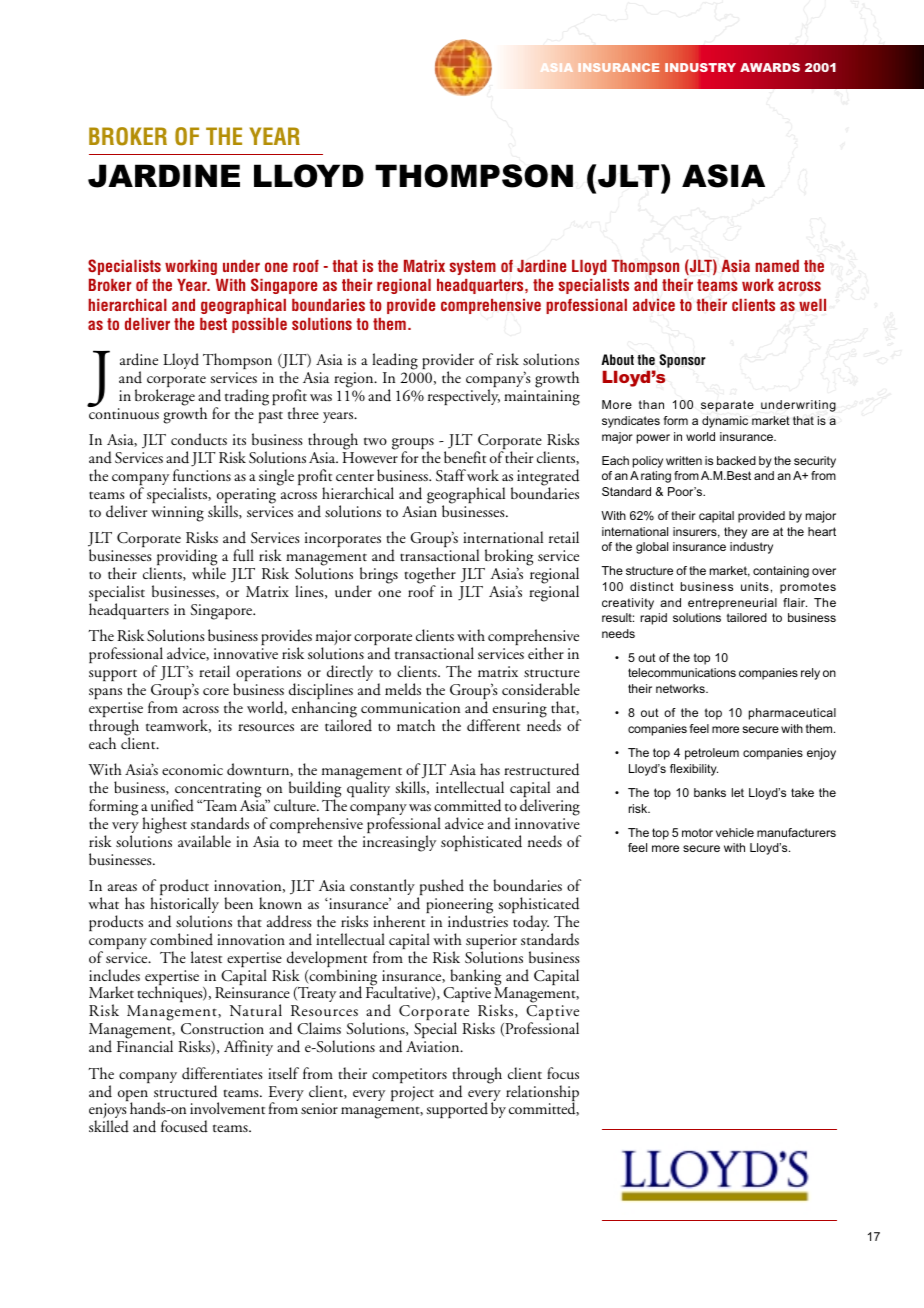 Image resolution: width=924 pixels, height=1308 pixels. What do you see at coordinates (227, 1108) in the screenshot?
I see `involvement` at bounding box center [227, 1108].
